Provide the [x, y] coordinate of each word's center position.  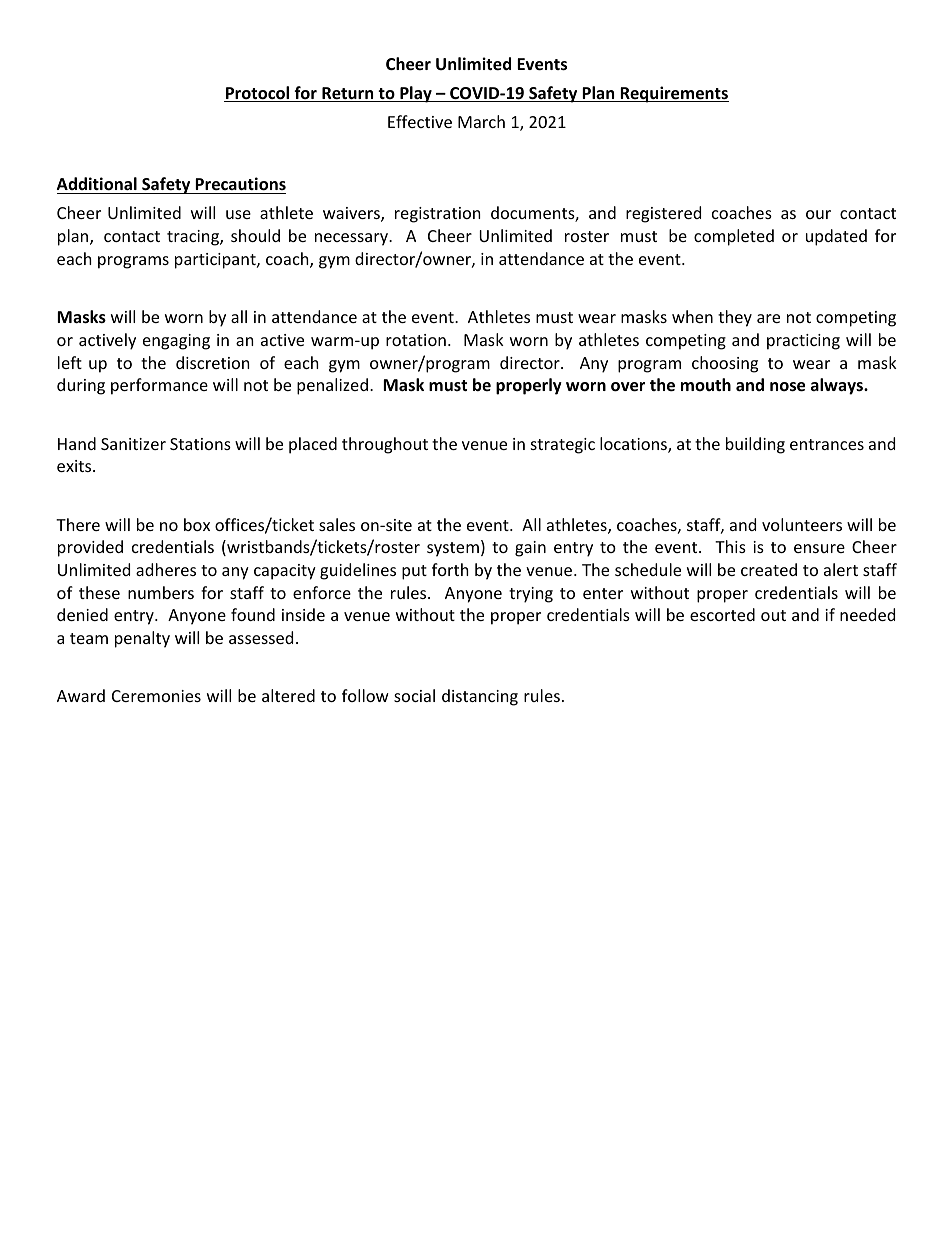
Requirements [673, 94]
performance [159, 386]
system [453, 549]
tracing [194, 238]
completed [734, 237]
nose [787, 387]
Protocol [258, 94]
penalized [332, 386]
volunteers [802, 524]
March [481, 121]
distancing [480, 697]
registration [438, 215]
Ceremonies [156, 696]
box [197, 524]
